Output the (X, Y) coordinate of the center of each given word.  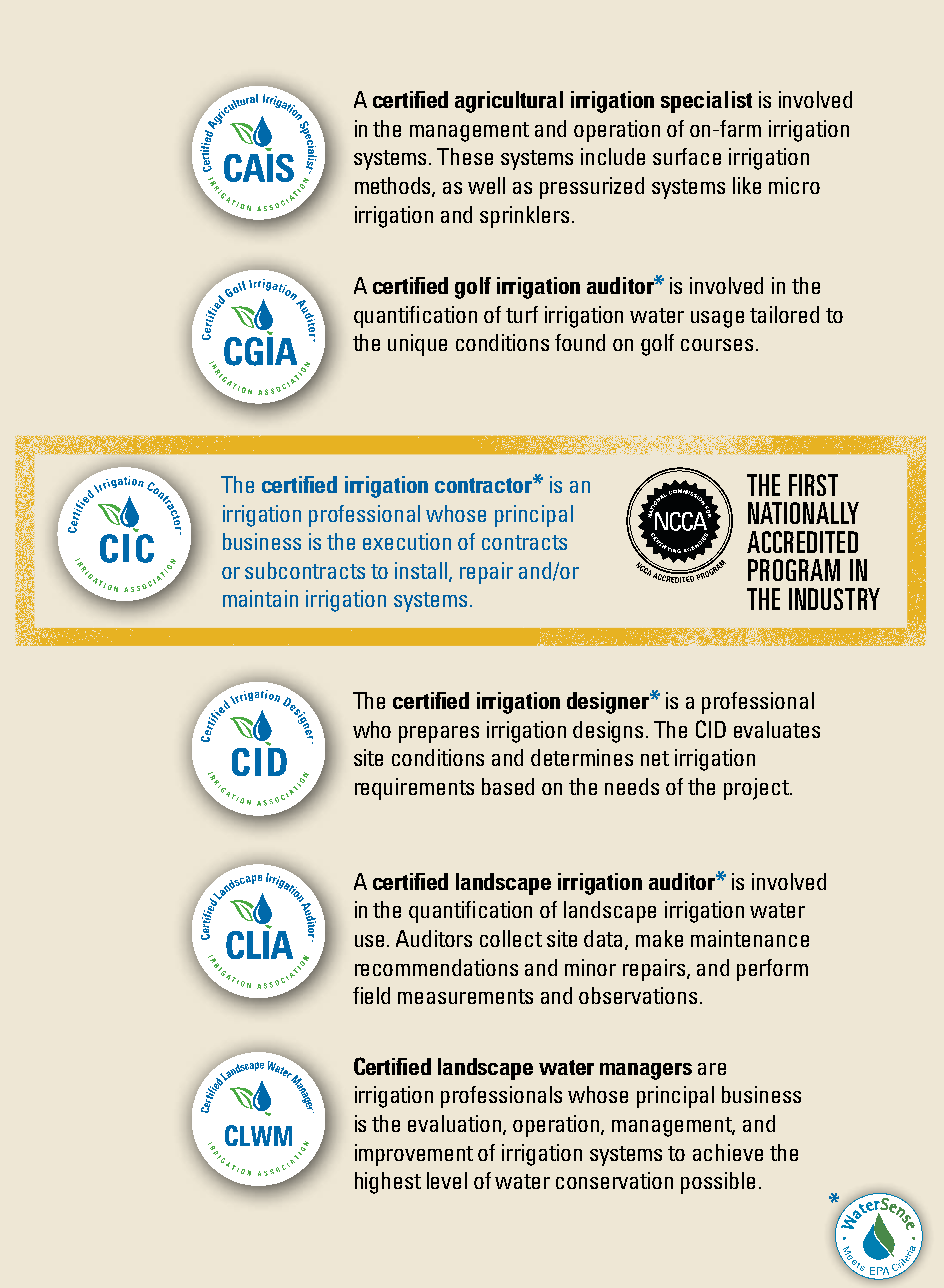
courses (717, 345)
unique (417, 345)
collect (511, 938)
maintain (260, 598)
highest (388, 1183)
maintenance (750, 938)
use (369, 941)
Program (794, 570)
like (747, 185)
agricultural (509, 102)
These (465, 156)
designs (610, 732)
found (580, 342)
